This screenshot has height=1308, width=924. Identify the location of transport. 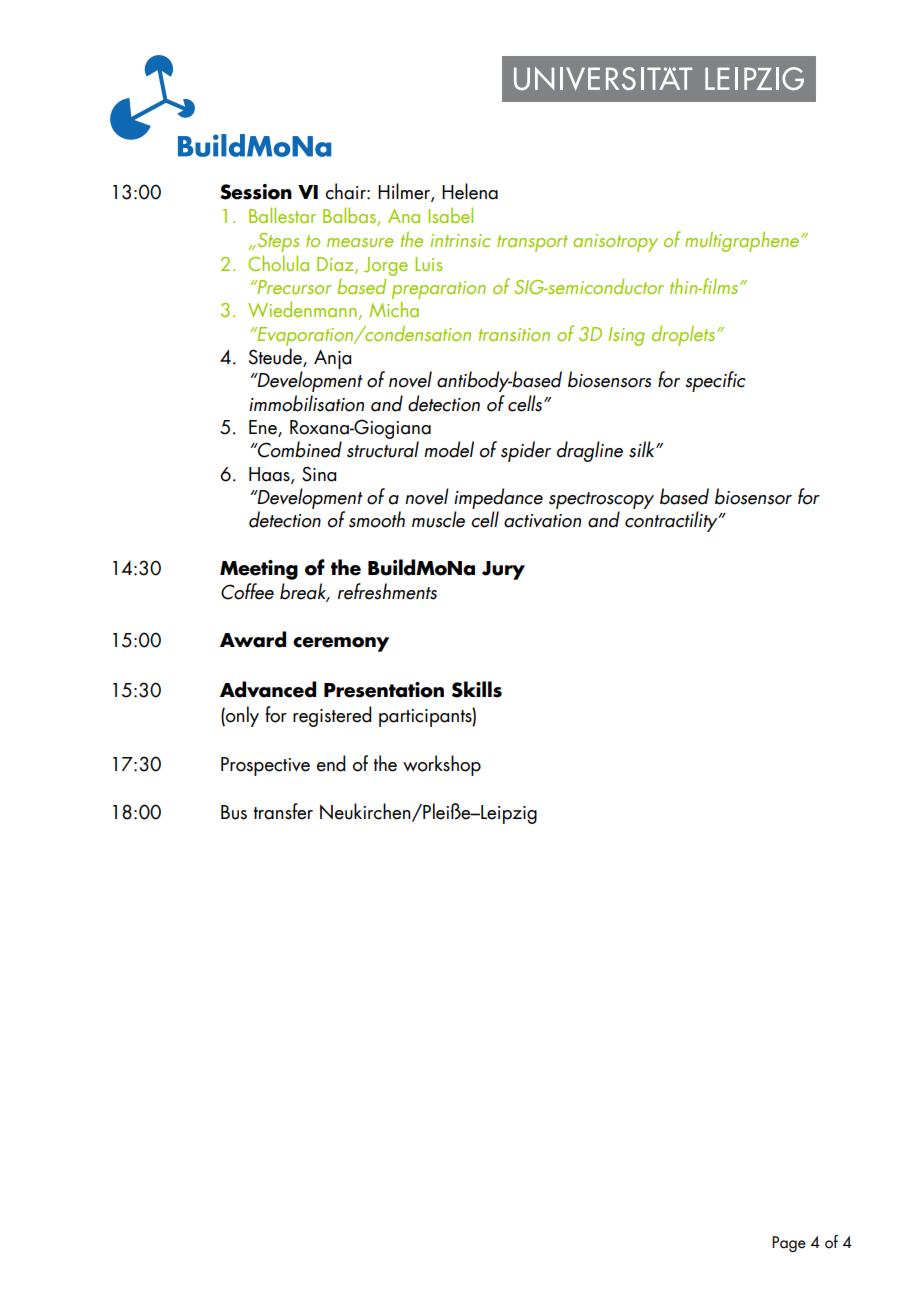
(532, 243).
